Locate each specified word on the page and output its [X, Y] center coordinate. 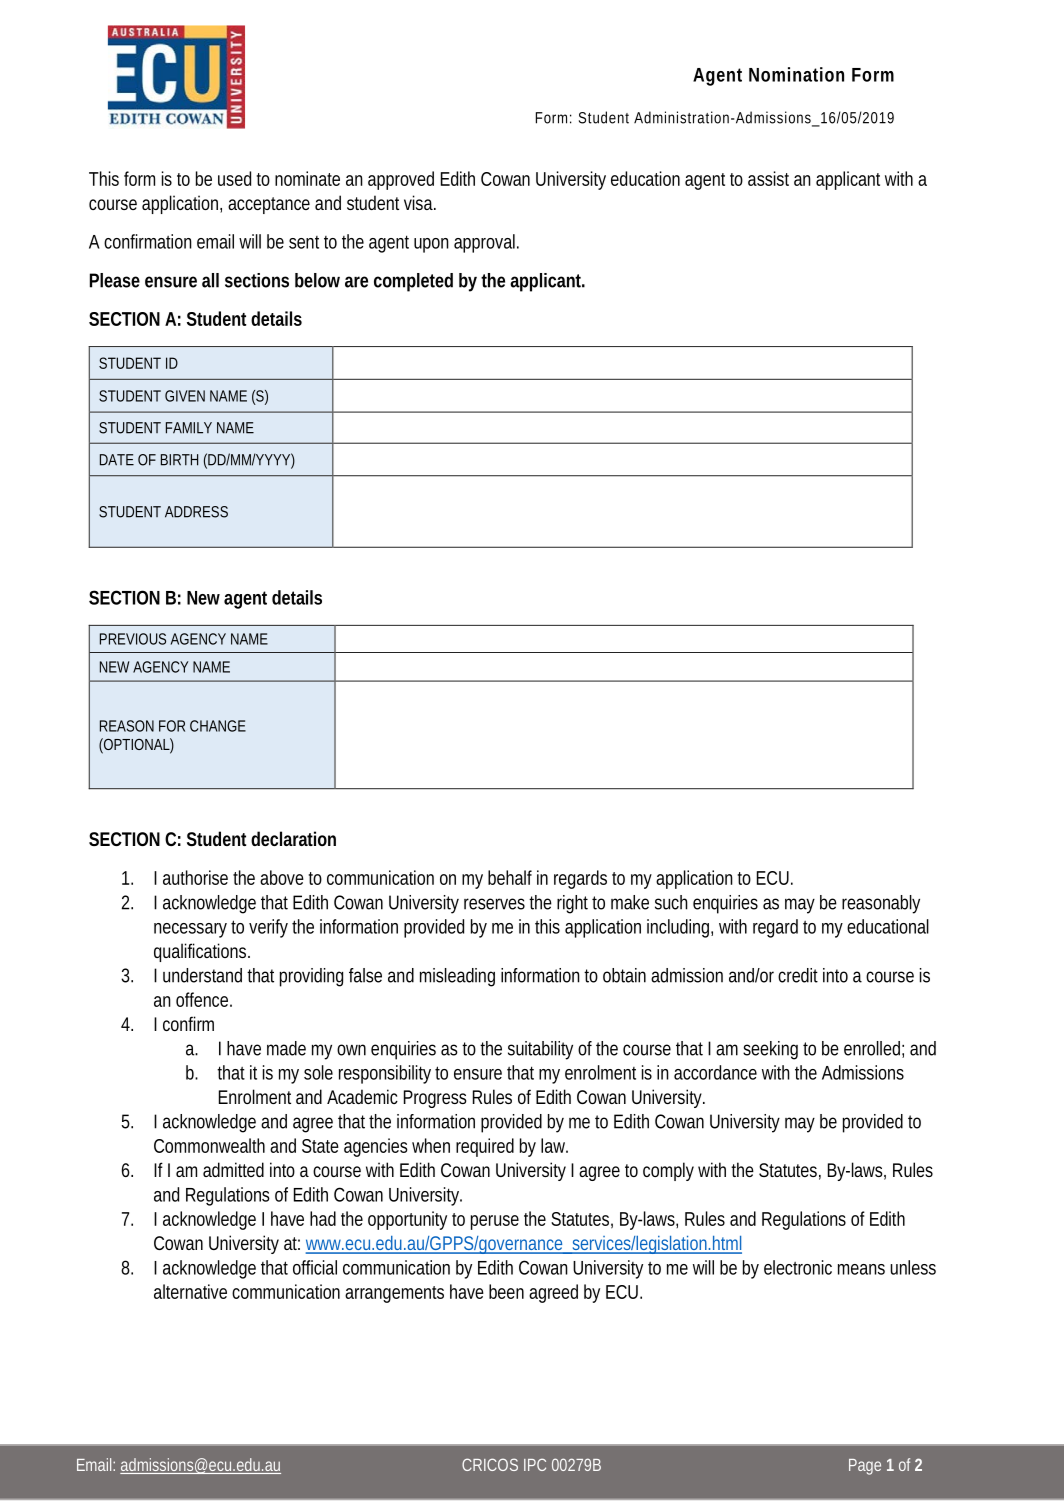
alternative [190, 1291]
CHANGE [218, 726]
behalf [510, 877]
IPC [535, 1464]
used [234, 178]
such [671, 902]
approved [401, 180]
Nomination [796, 74]
